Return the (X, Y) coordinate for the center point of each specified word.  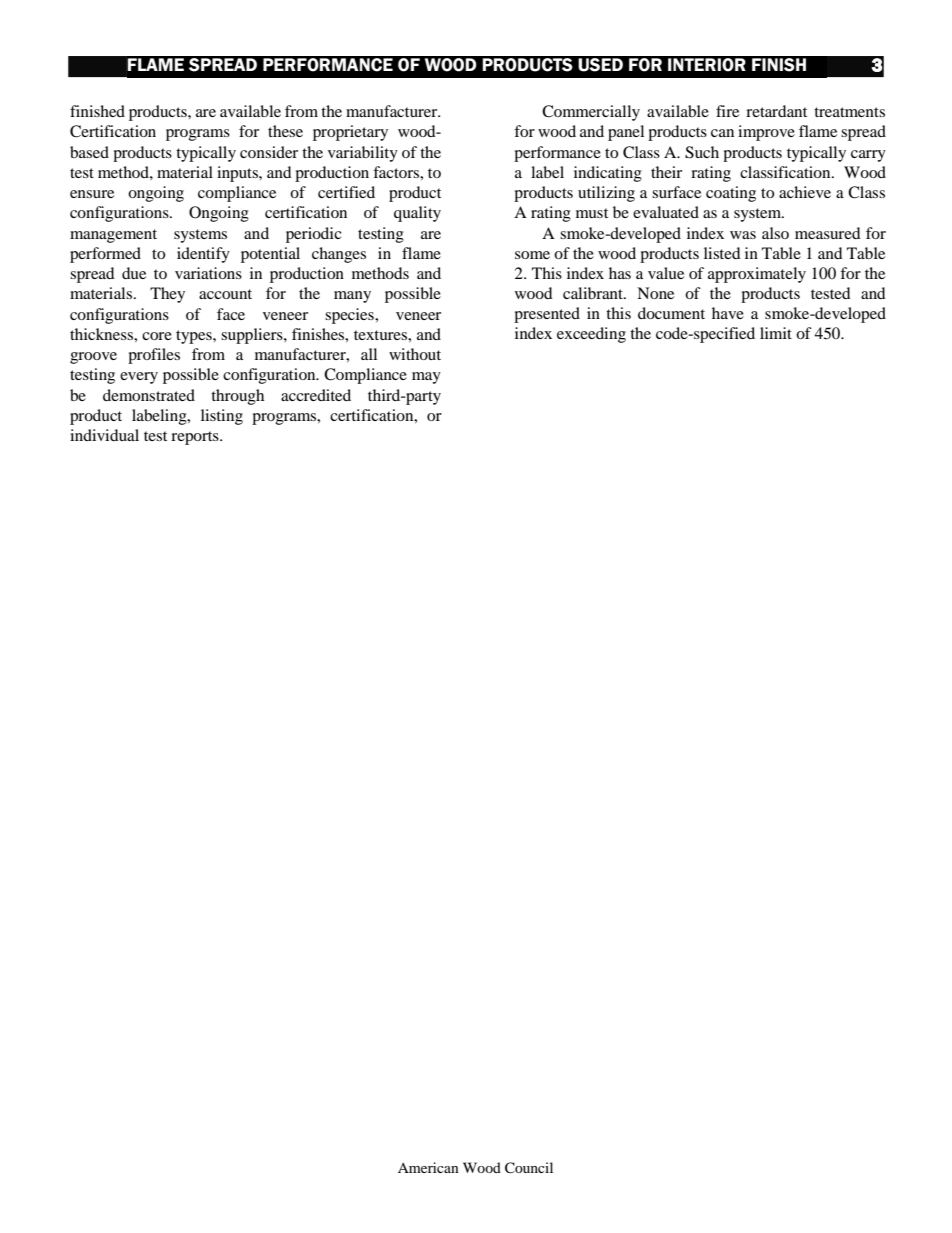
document (671, 313)
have (728, 313)
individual (104, 435)
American (428, 1167)
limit (776, 333)
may (426, 378)
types (195, 337)
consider (269, 152)
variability (363, 154)
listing (222, 417)
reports (196, 438)
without (415, 354)
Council (529, 1168)
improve (766, 133)
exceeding (591, 335)
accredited (316, 395)
